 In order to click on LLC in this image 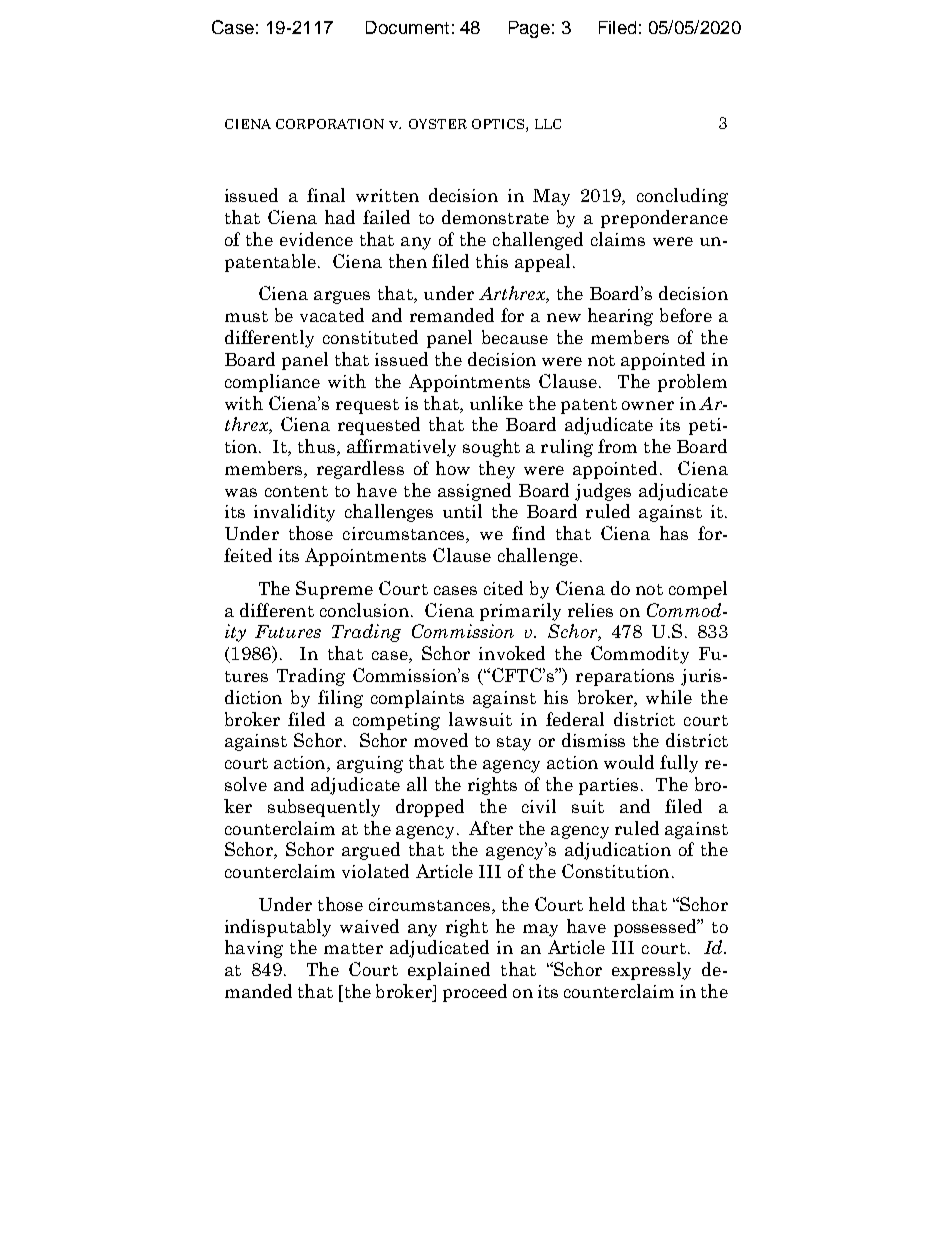, I will do `click(548, 124)`.
